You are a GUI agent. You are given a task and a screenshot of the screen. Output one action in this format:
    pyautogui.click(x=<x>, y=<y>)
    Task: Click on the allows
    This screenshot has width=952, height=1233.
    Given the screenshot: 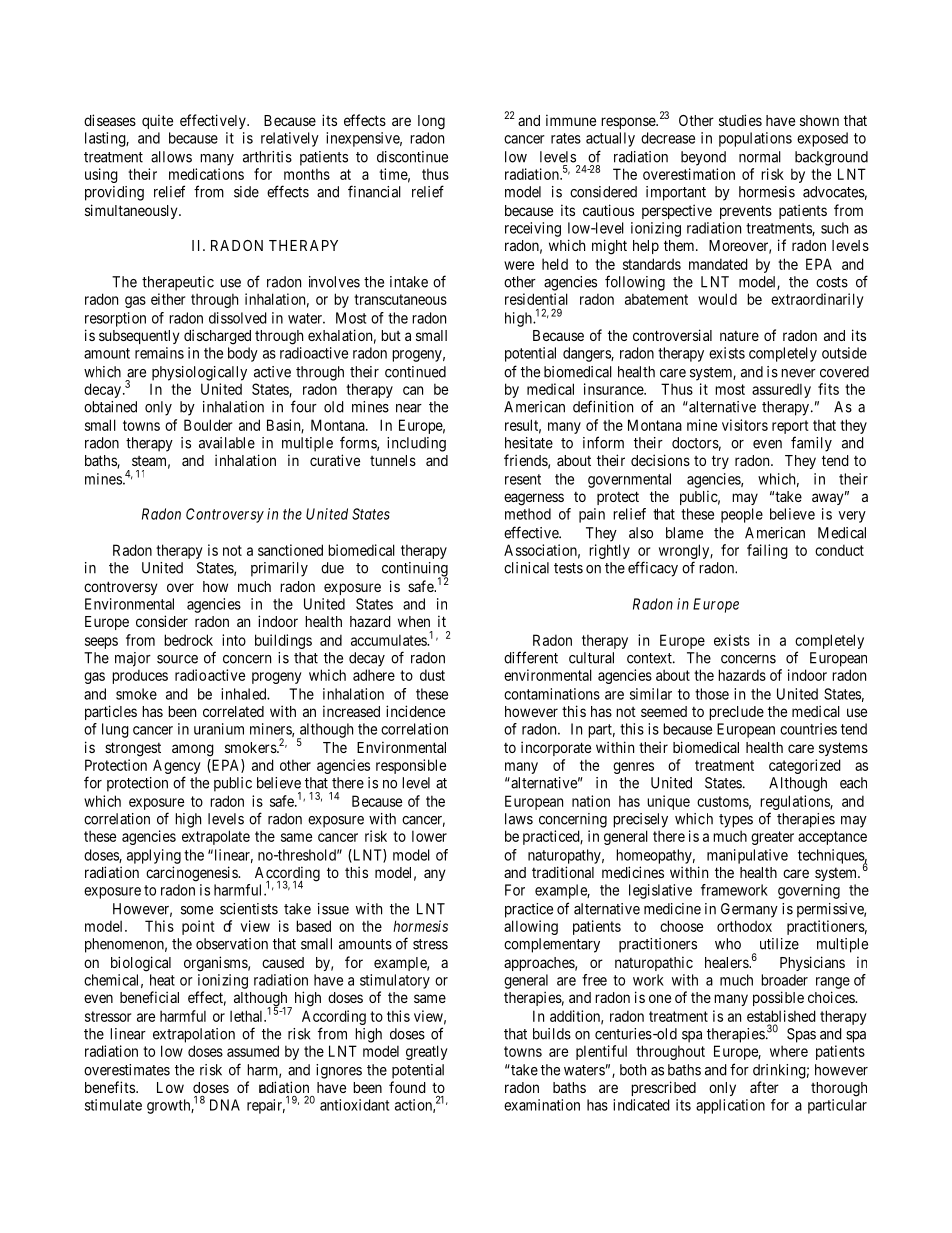 What is the action you would take?
    pyautogui.click(x=171, y=157)
